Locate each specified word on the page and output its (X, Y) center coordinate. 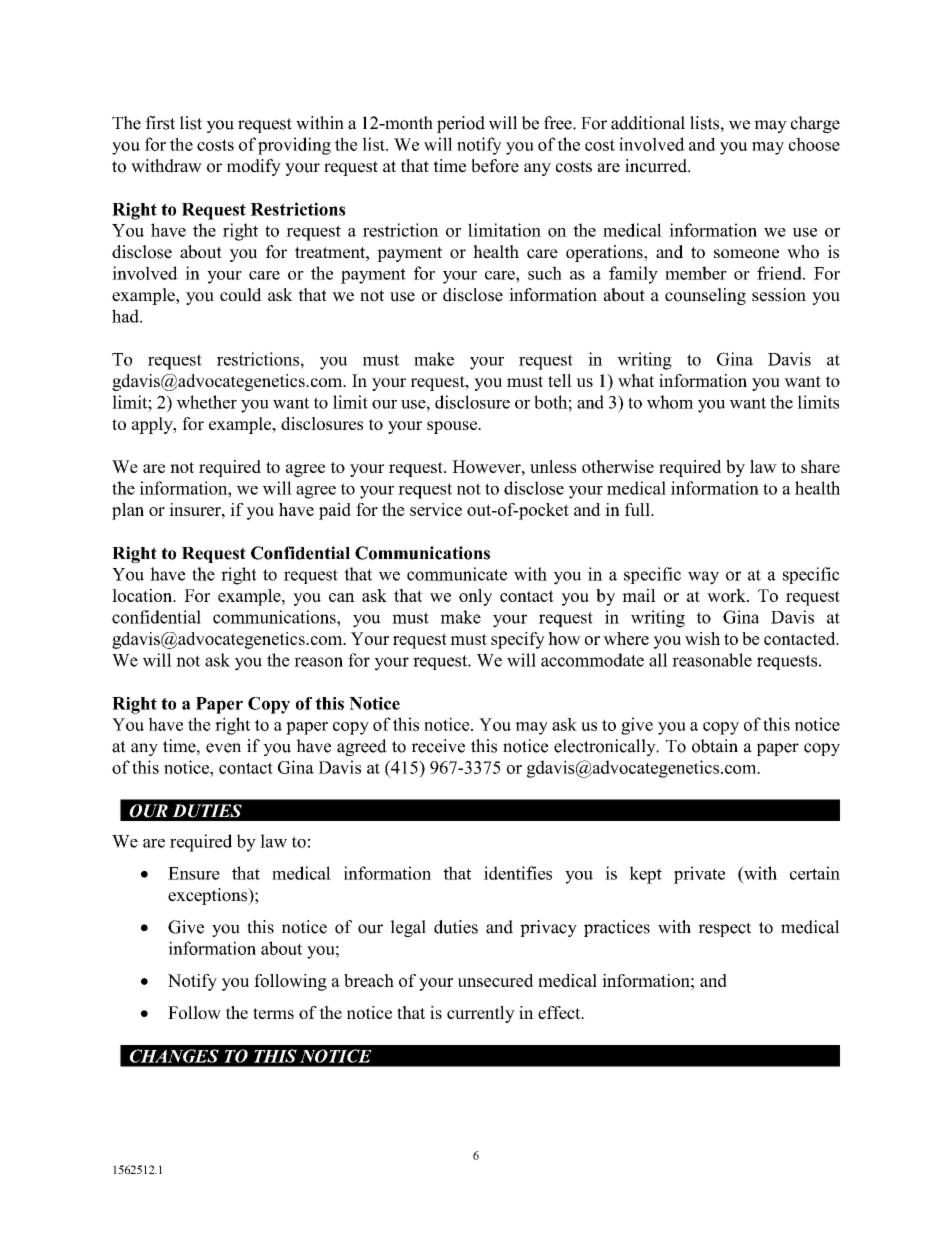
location (143, 595)
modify (254, 167)
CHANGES (174, 1056)
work (727, 595)
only (475, 597)
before (495, 166)
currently (481, 1014)
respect (724, 929)
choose (814, 144)
